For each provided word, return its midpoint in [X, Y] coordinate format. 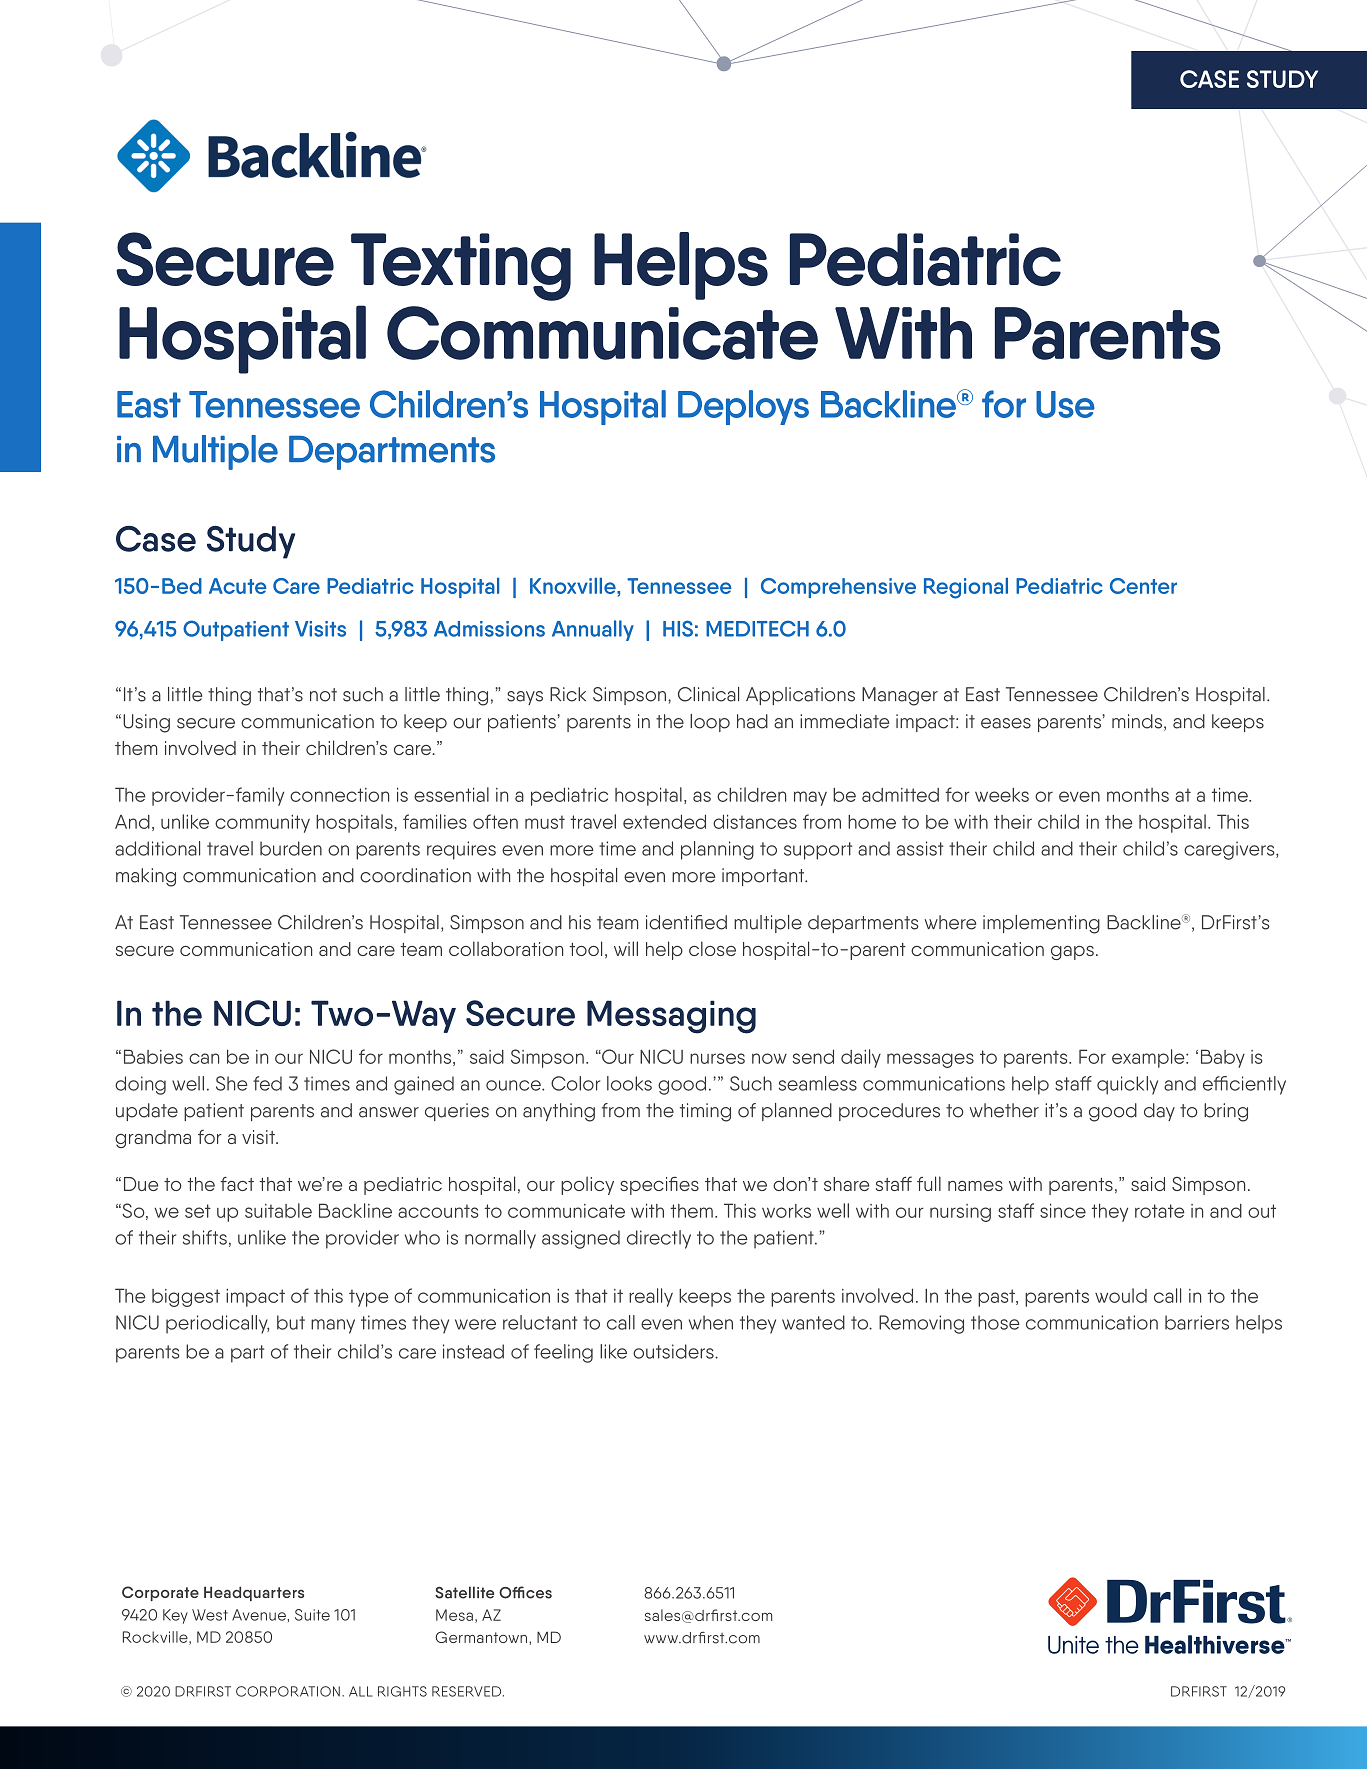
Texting [461, 267]
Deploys [743, 407]
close [712, 948]
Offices [525, 1592]
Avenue [260, 1615]
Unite [1073, 1645]
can [204, 1058]
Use [1065, 404]
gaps [1072, 953]
